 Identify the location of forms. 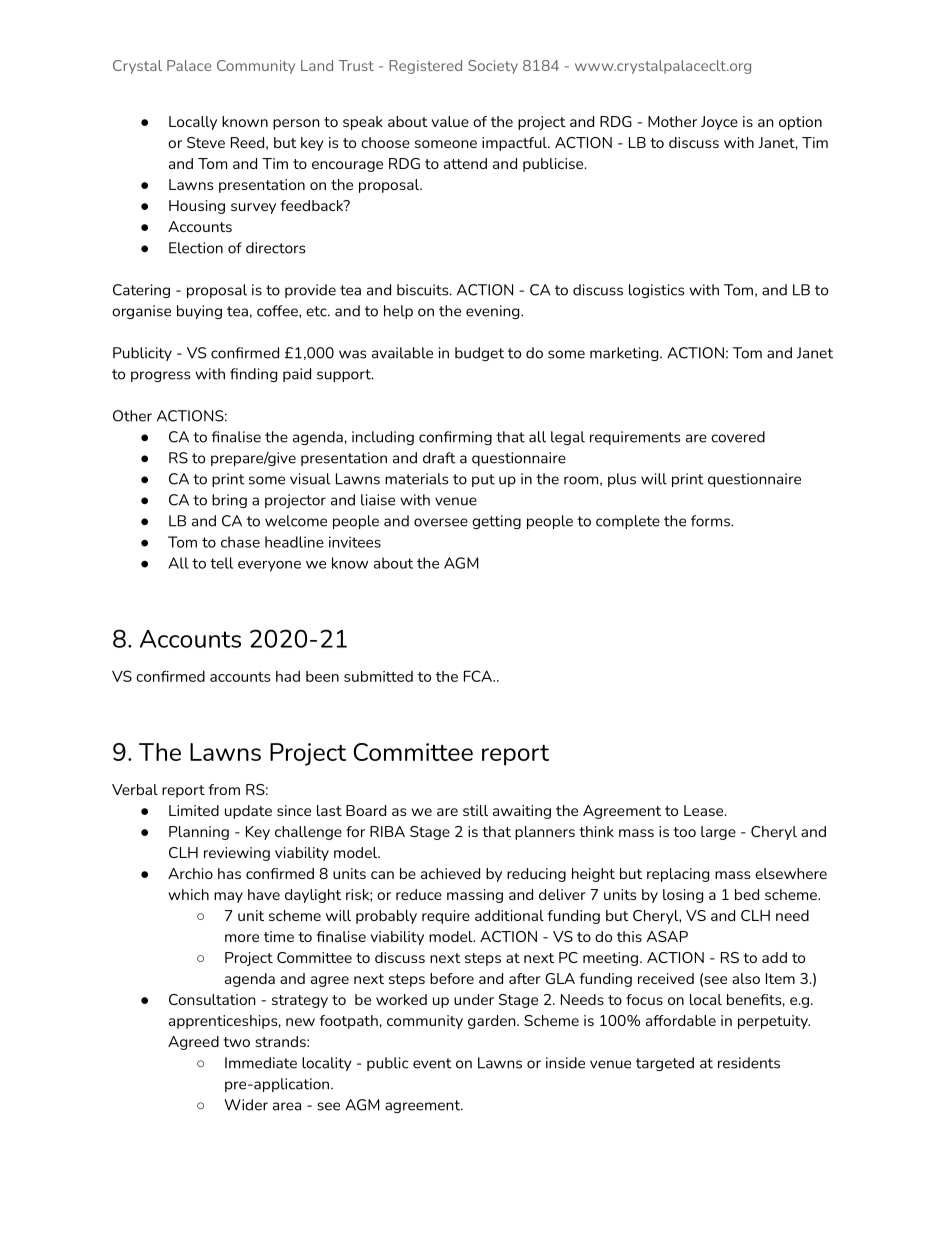
(711, 521).
